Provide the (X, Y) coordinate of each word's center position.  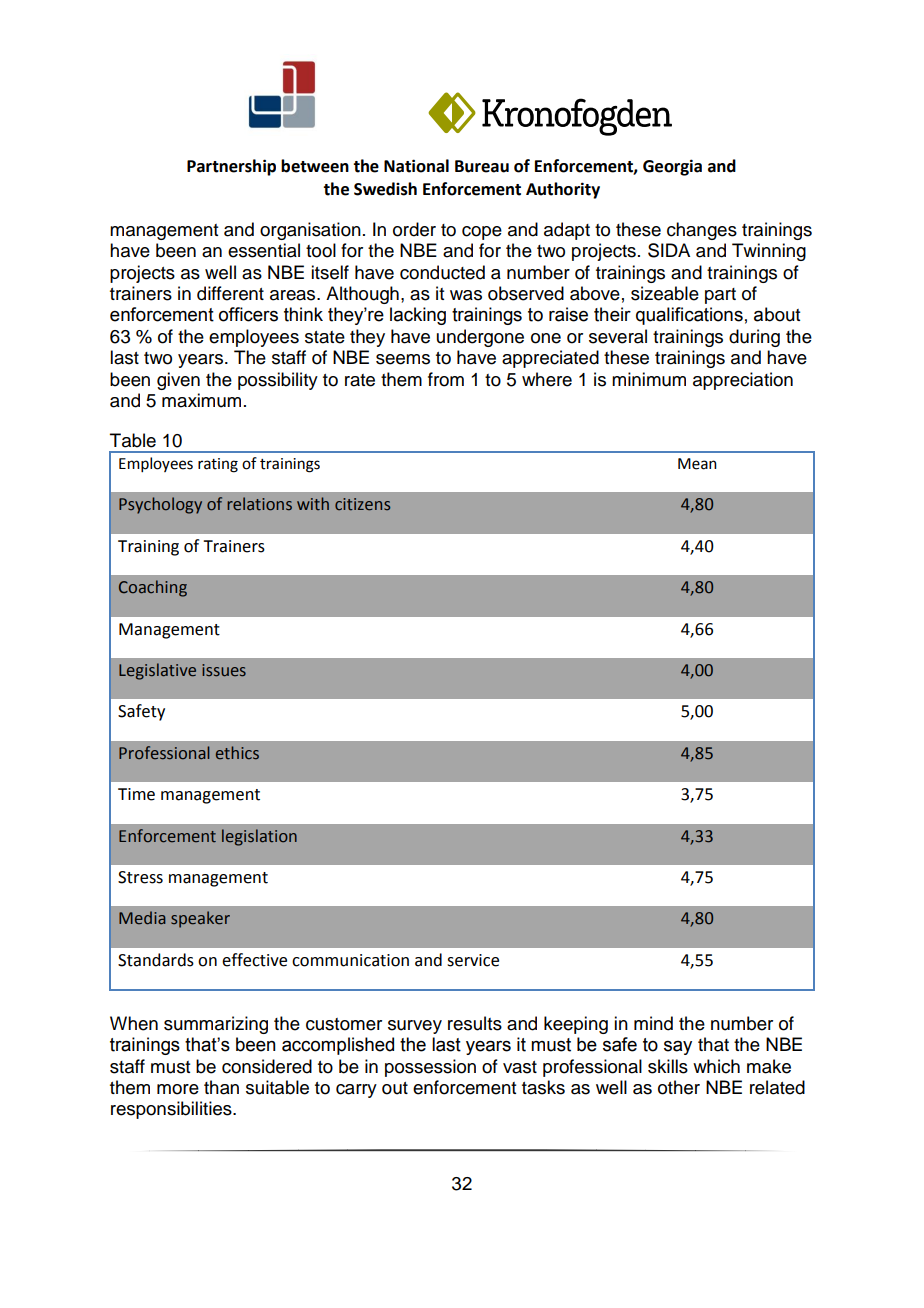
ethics (237, 753)
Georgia (672, 167)
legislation (259, 837)
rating (218, 465)
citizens (362, 504)
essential (264, 250)
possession (430, 1068)
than (221, 1087)
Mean (697, 464)
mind (653, 1023)
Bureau (482, 166)
